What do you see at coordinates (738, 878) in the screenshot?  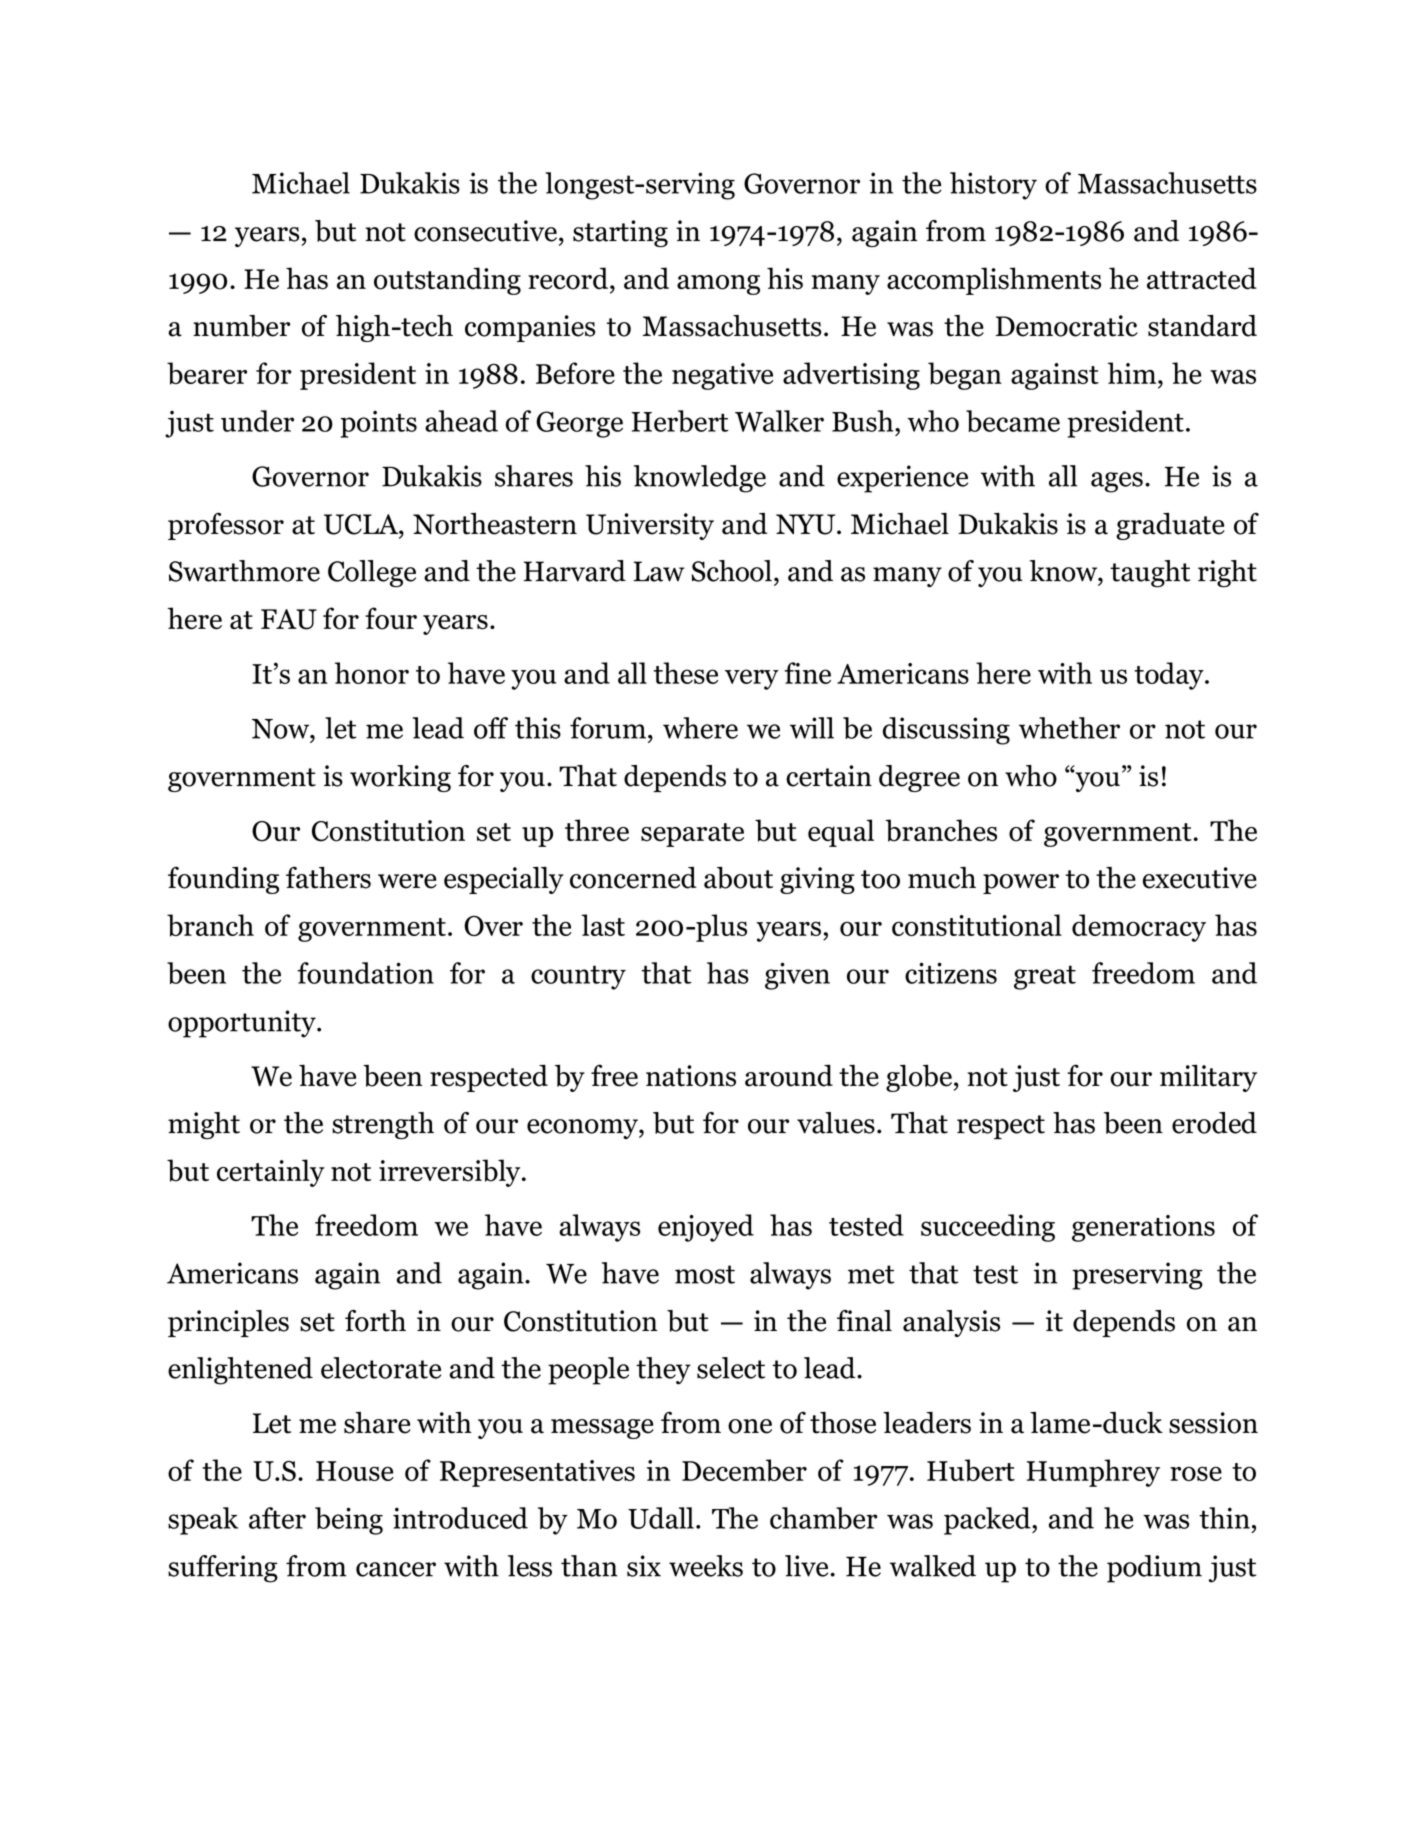 I see `about` at bounding box center [738, 878].
